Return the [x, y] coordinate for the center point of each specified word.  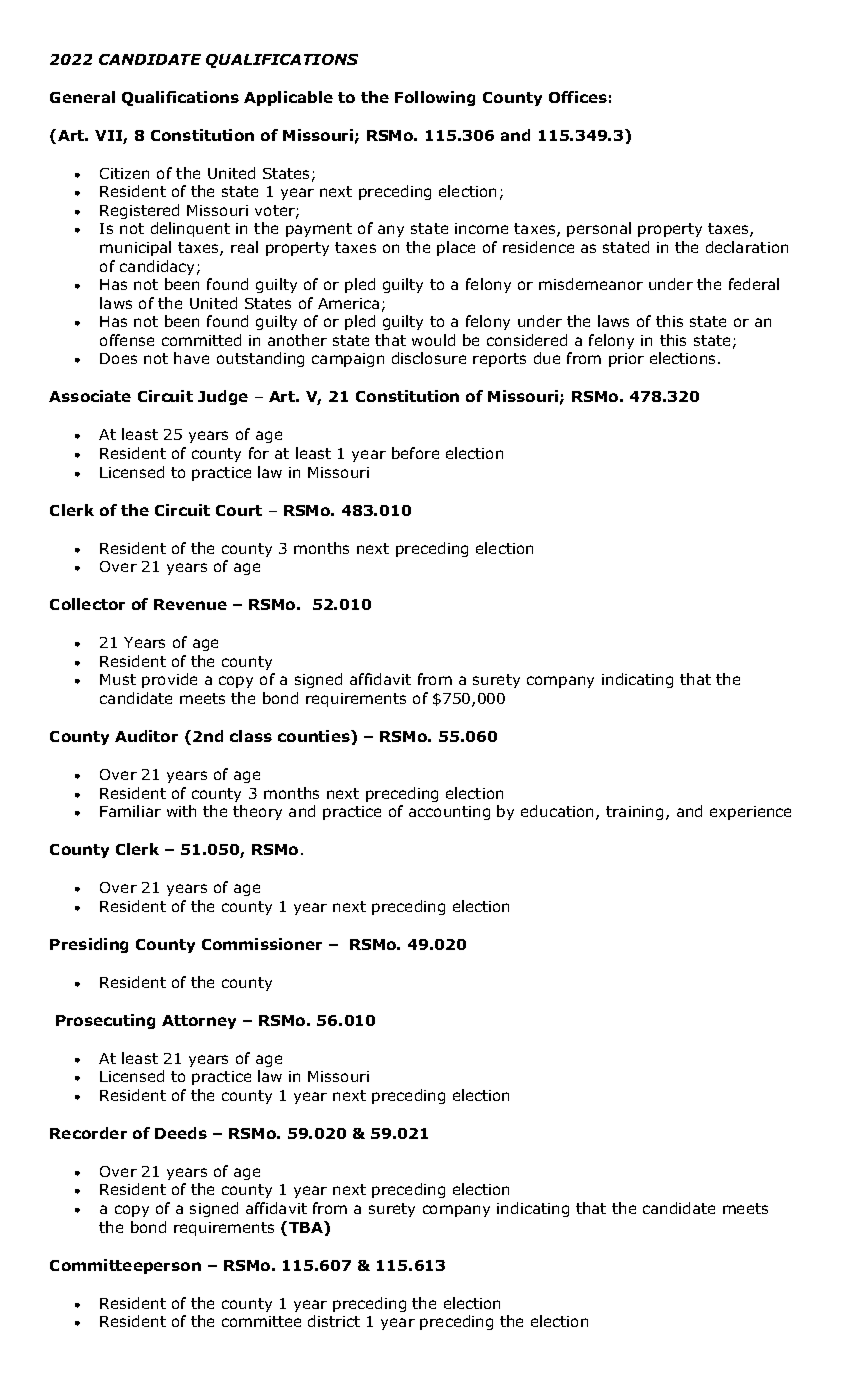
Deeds [181, 1133]
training [634, 813]
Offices [578, 97]
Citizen [124, 173]
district [334, 1321]
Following [435, 98]
